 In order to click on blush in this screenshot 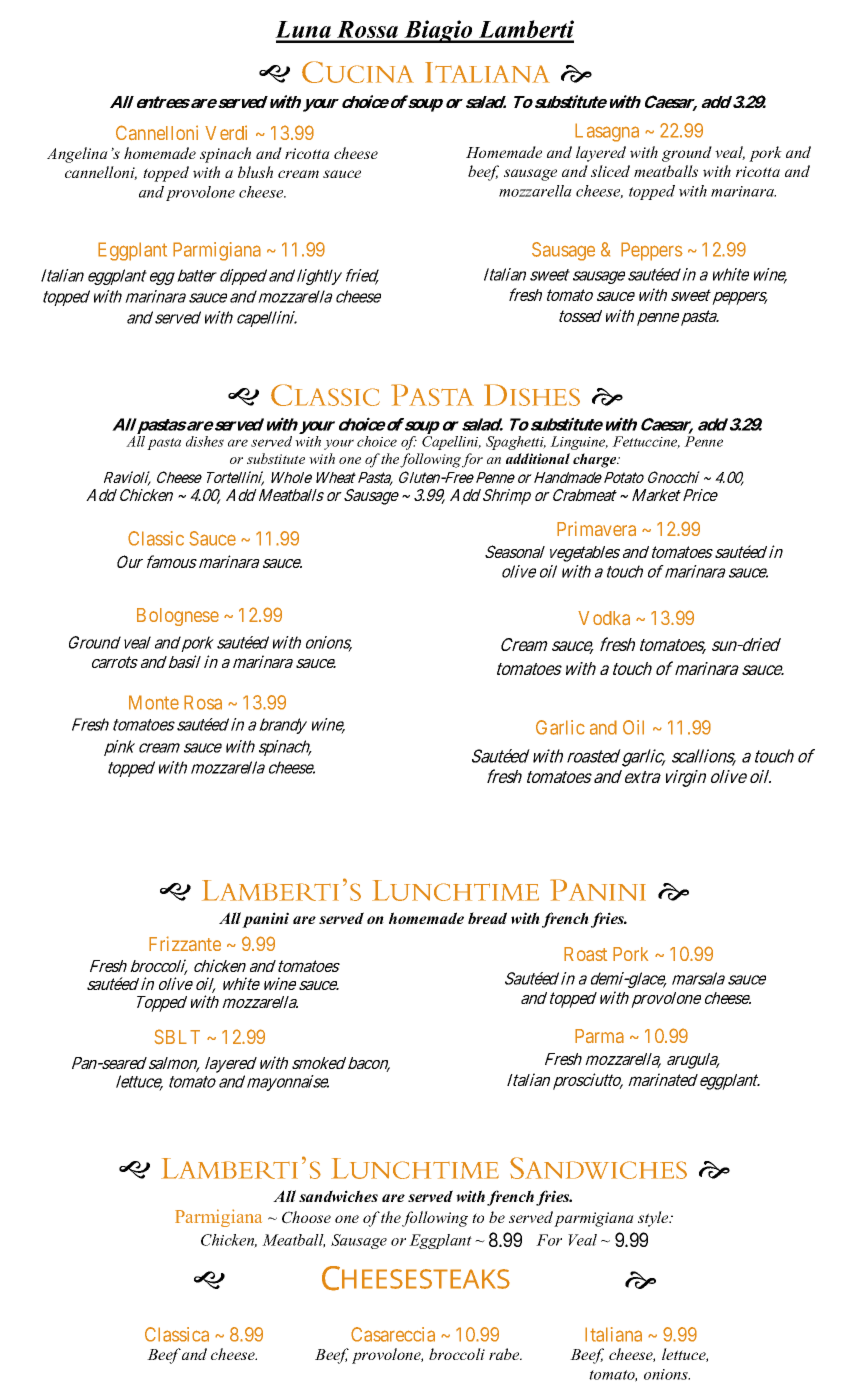, I will do `click(255, 172)`.
